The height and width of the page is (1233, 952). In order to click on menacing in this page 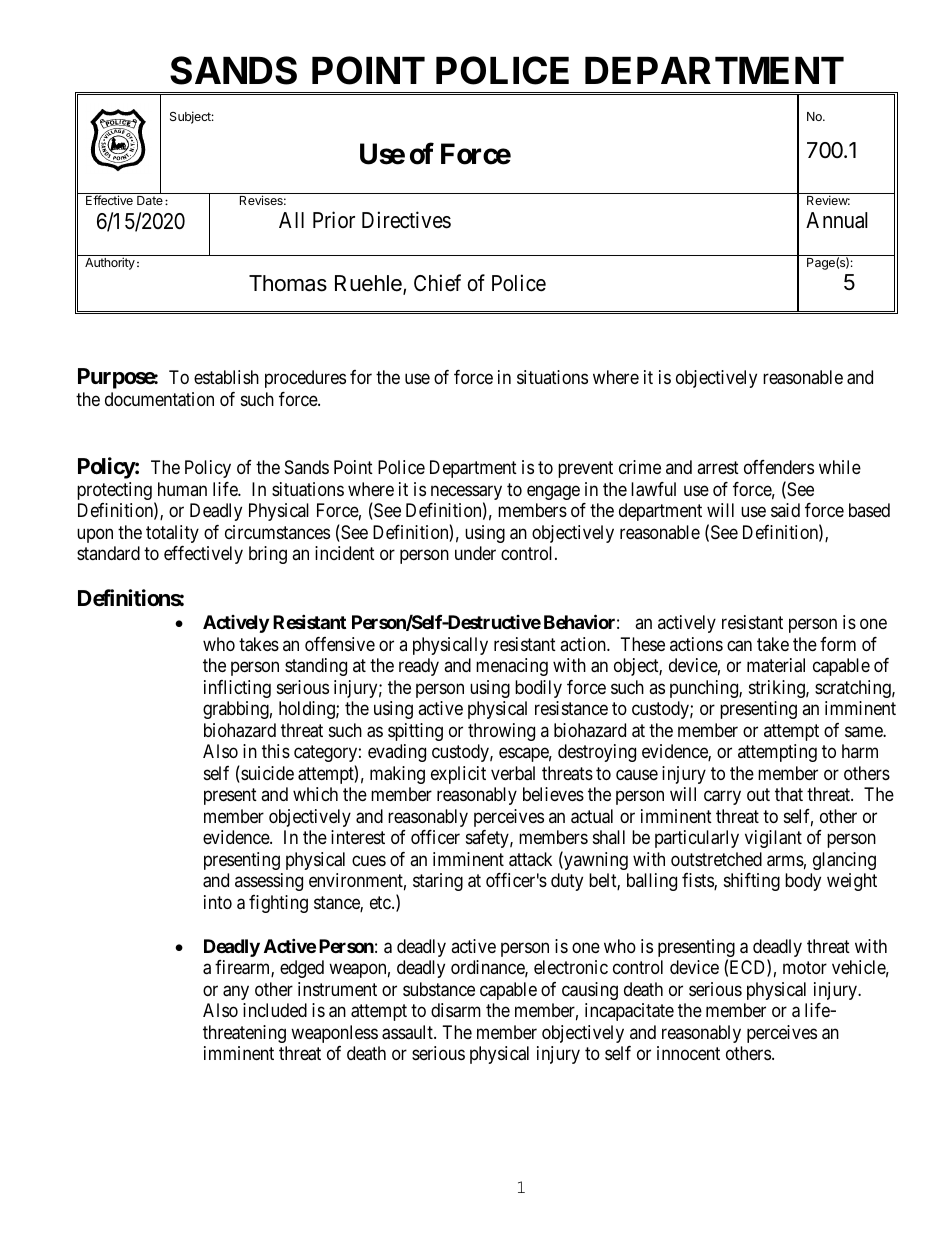, I will do `click(512, 667)`.
